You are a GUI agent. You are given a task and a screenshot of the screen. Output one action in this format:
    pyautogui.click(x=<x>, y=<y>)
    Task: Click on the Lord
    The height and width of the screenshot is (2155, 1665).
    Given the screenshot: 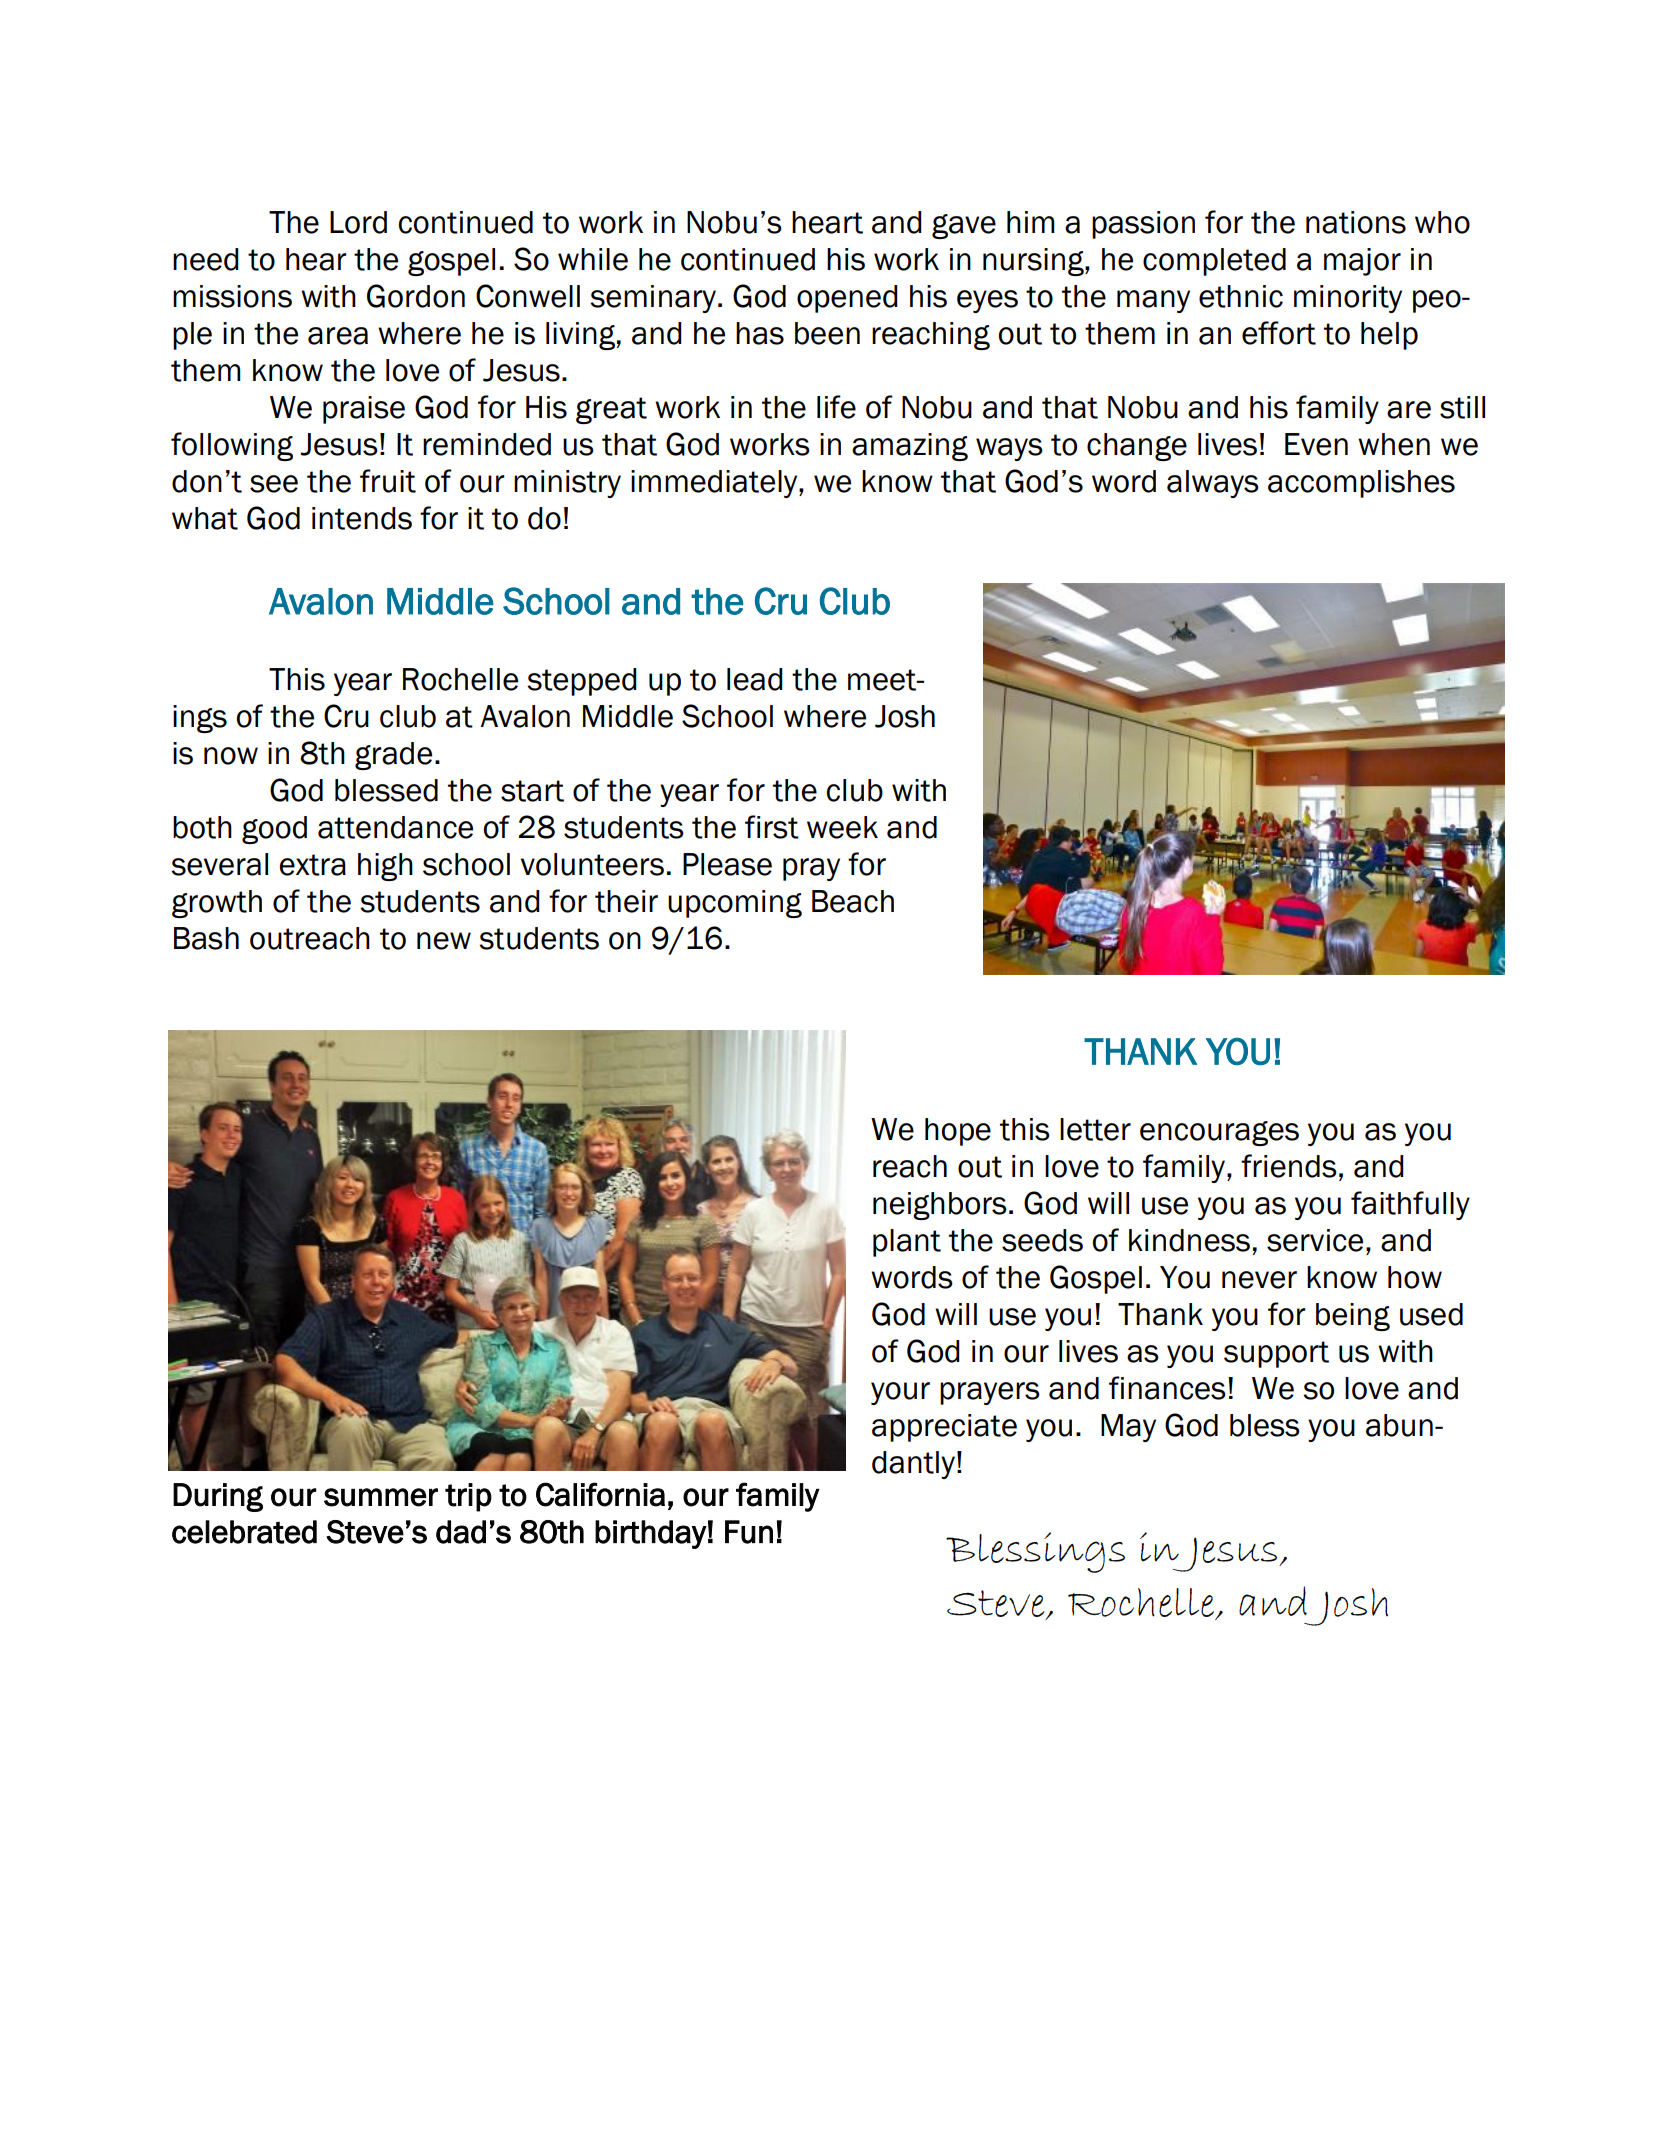 What is the action you would take?
    pyautogui.click(x=358, y=222)
